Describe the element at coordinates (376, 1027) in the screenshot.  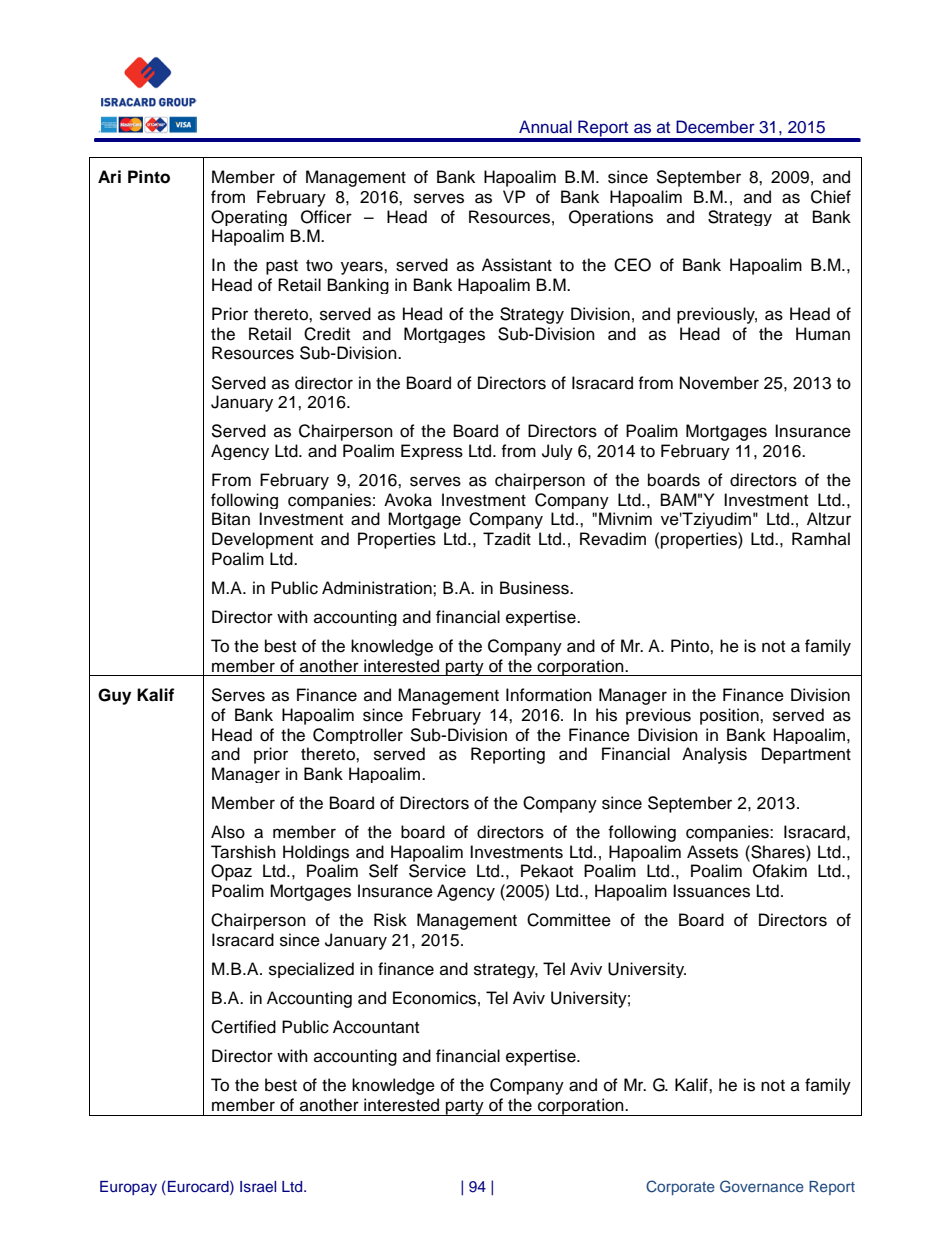
I see `Accountant` at that location.
